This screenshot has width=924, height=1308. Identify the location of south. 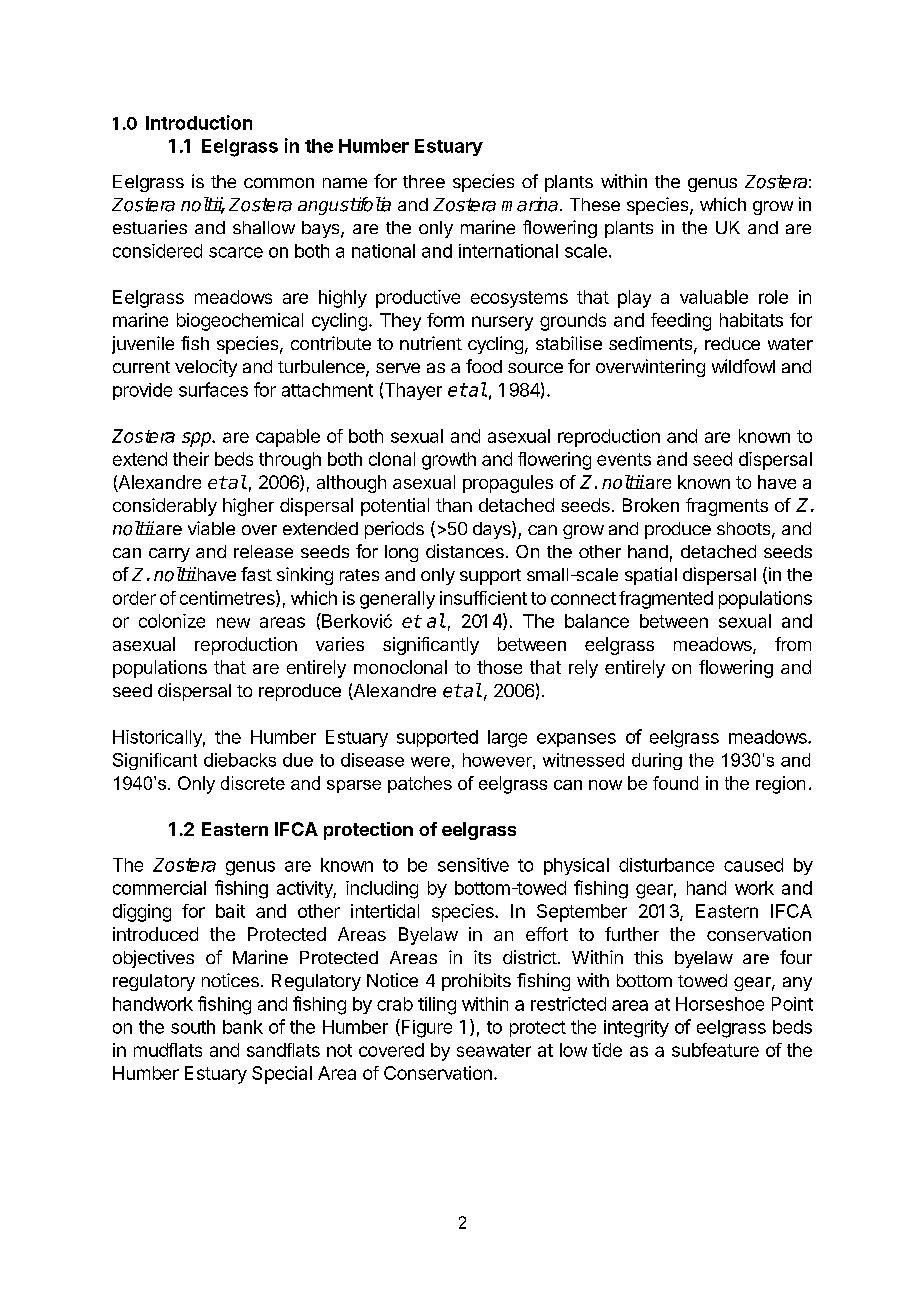
(193, 1027).
